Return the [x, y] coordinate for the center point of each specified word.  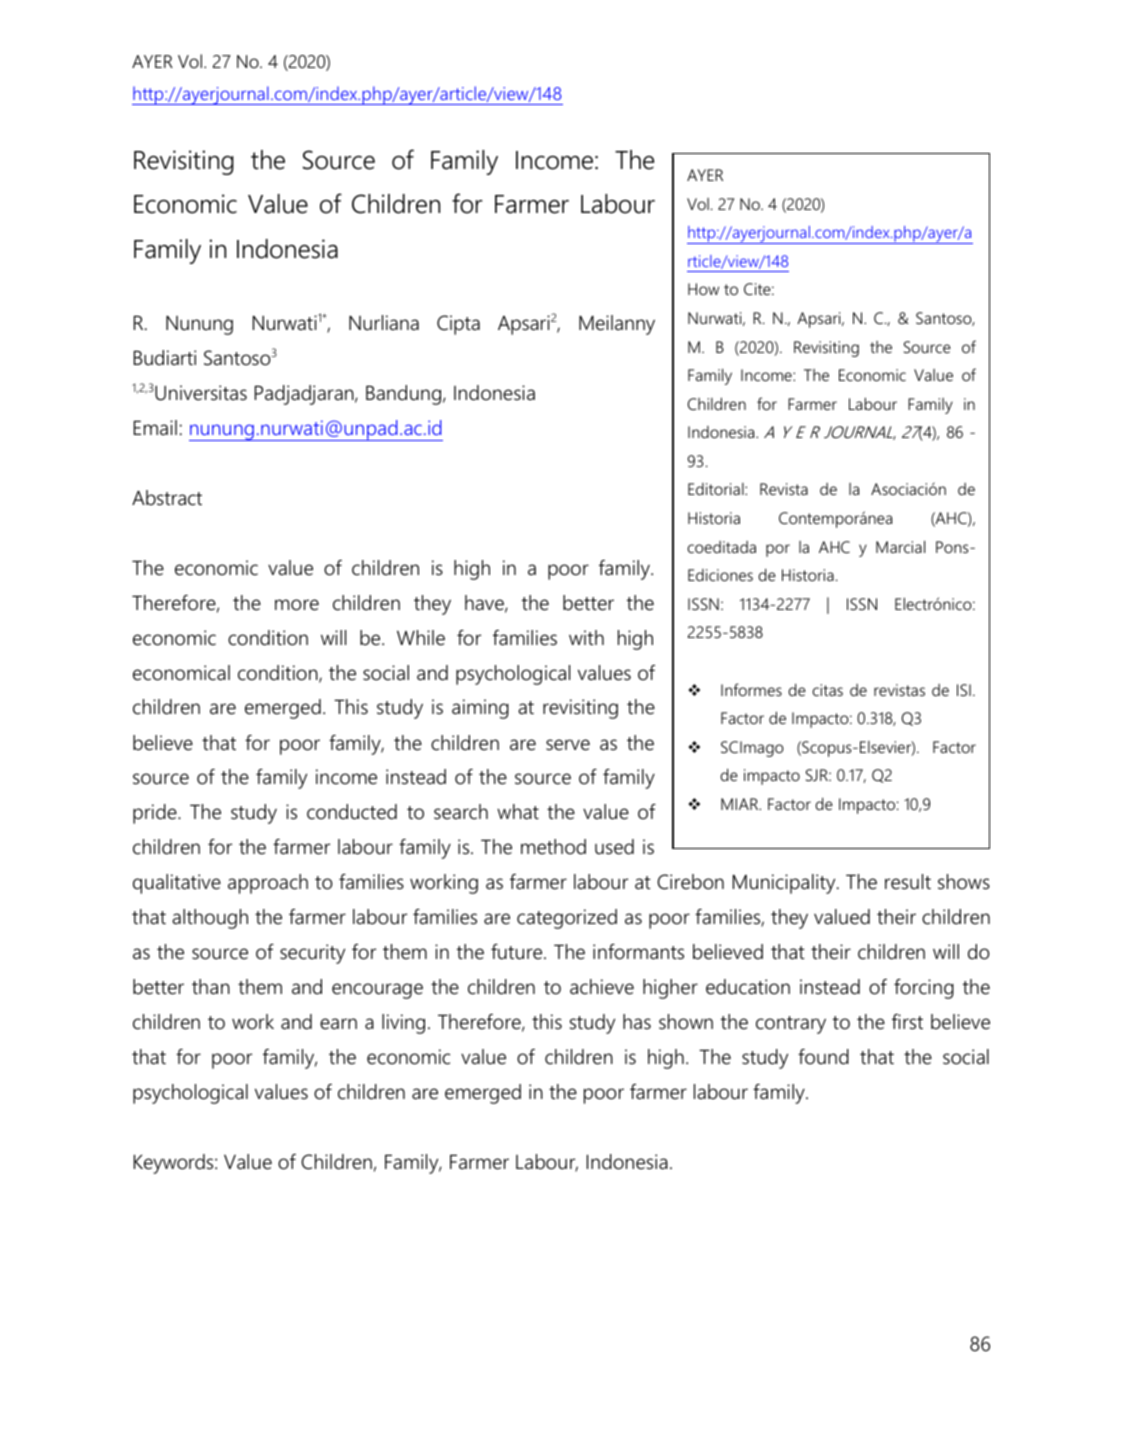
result [908, 882]
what [518, 812]
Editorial [717, 489]
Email [155, 427]
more [297, 605]
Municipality [785, 884]
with [586, 637]
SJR [818, 775]
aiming [480, 709]
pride [156, 814]
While [421, 638]
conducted [352, 812]
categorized [567, 919]
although [210, 919]
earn [338, 1024]
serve [568, 745]
